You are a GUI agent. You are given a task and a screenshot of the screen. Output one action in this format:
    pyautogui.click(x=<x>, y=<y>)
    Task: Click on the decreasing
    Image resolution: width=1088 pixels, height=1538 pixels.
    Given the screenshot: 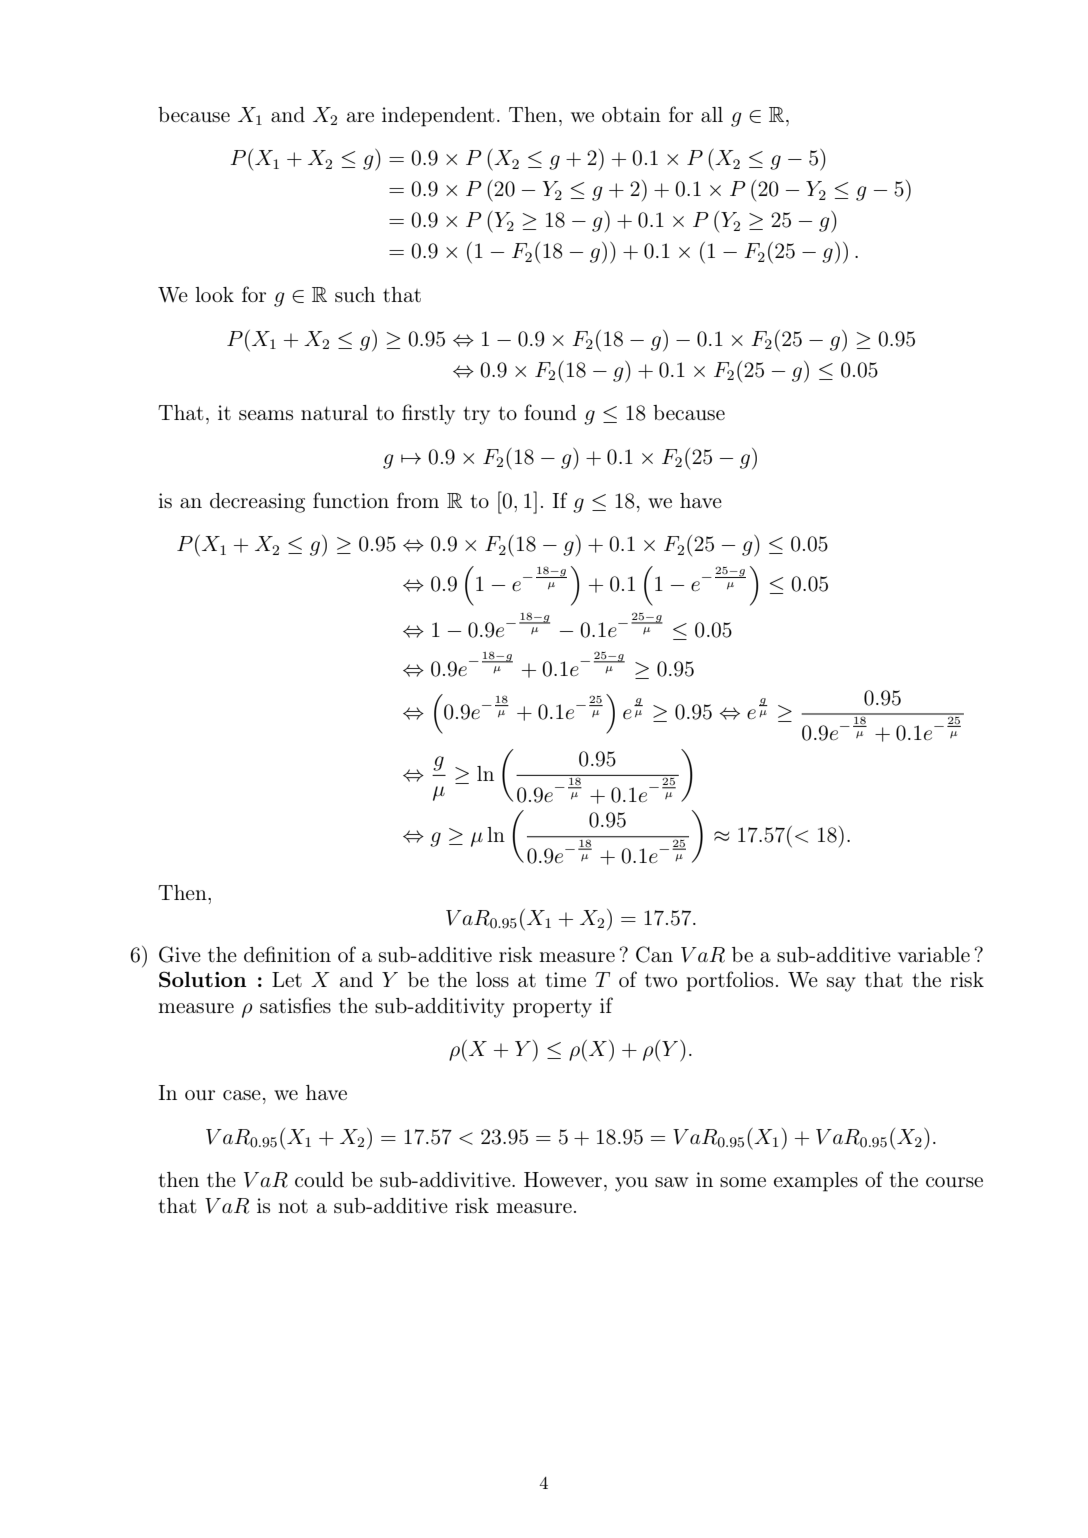 What is the action you would take?
    pyautogui.click(x=257, y=503)
